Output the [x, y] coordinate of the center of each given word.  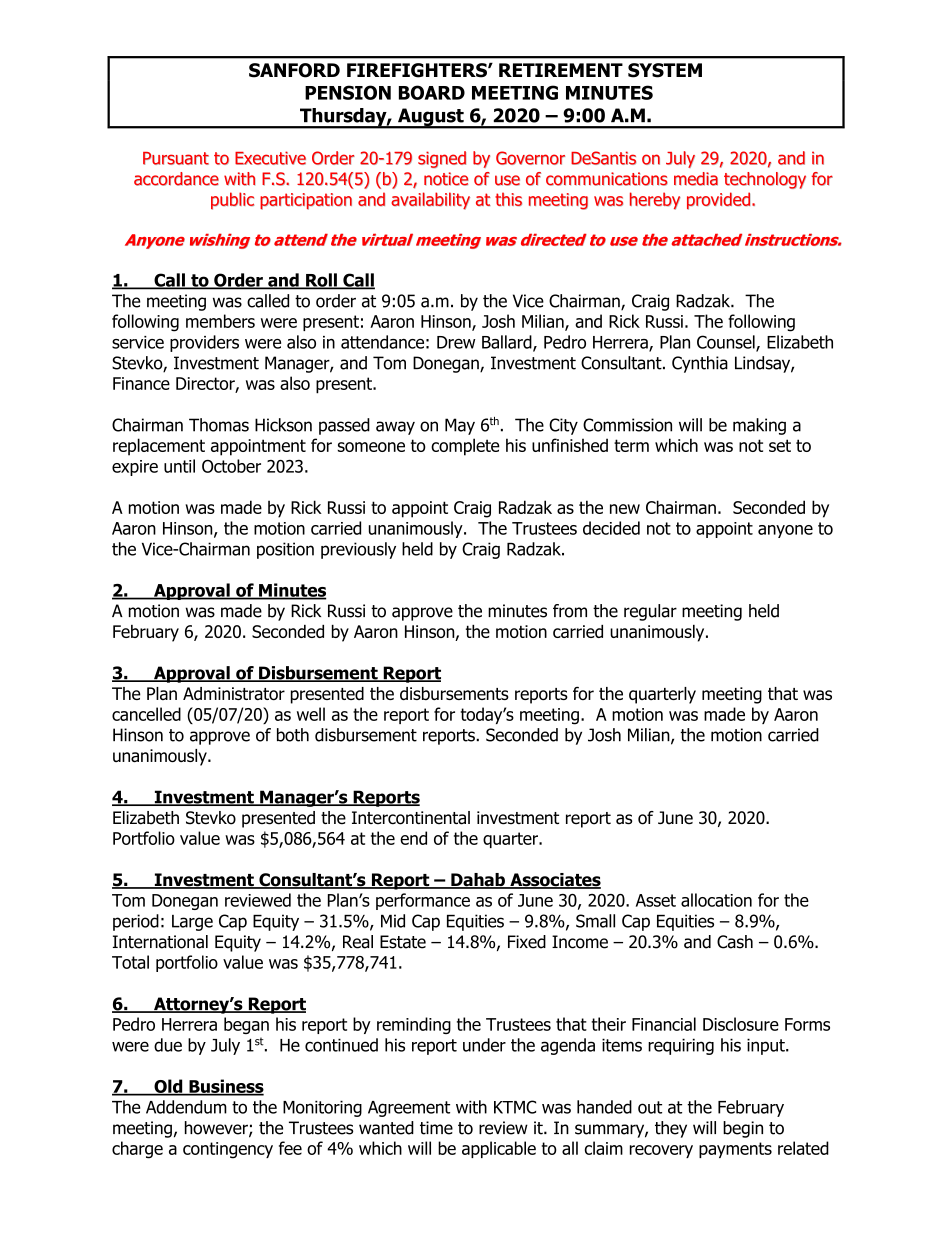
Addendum [186, 1107]
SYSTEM [665, 70]
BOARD [432, 92]
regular [650, 612]
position [285, 550]
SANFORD [294, 70]
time [436, 1128]
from [570, 611]
